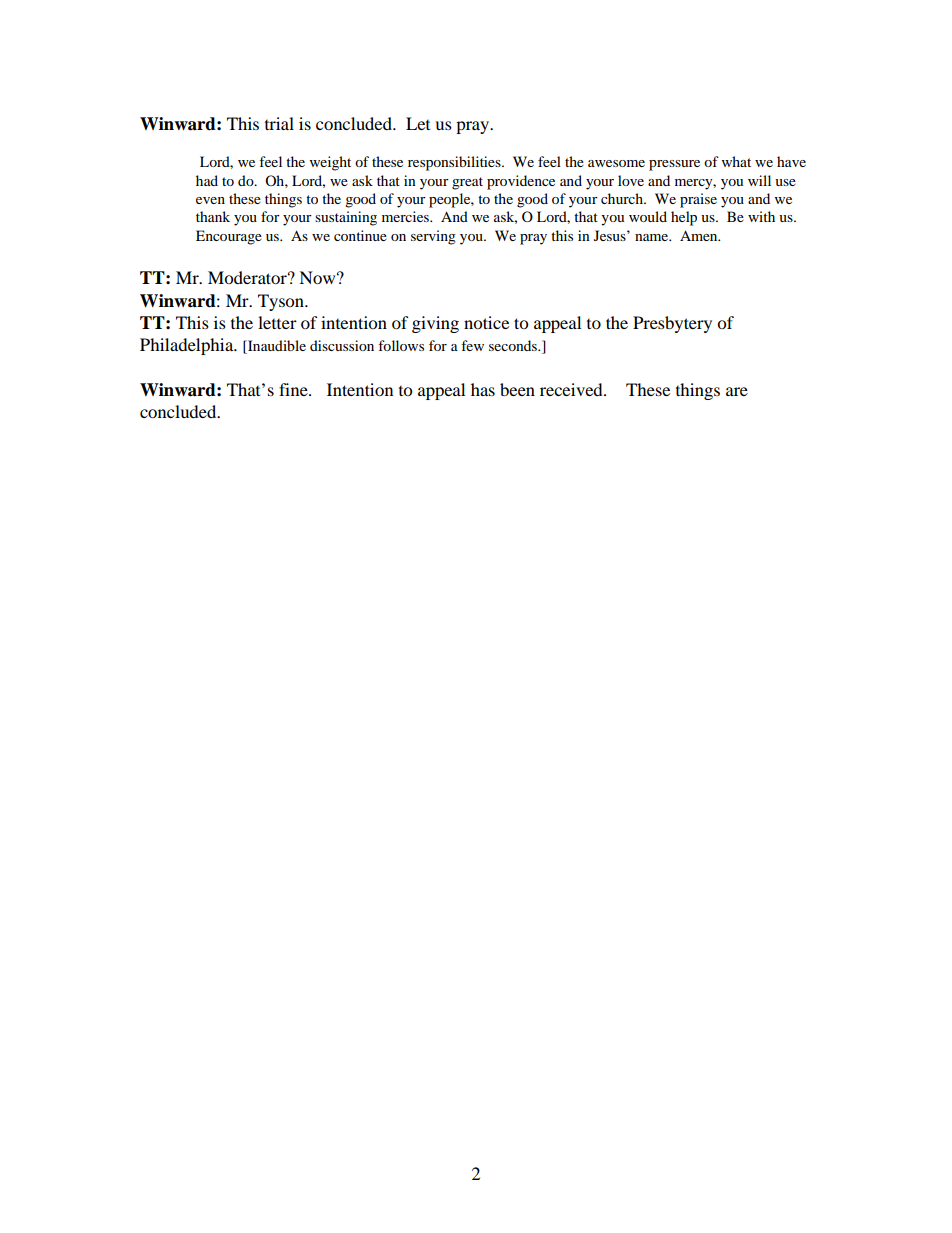 The height and width of the screenshot is (1233, 952). What do you see at coordinates (279, 123) in the screenshot?
I see `trial` at bounding box center [279, 123].
